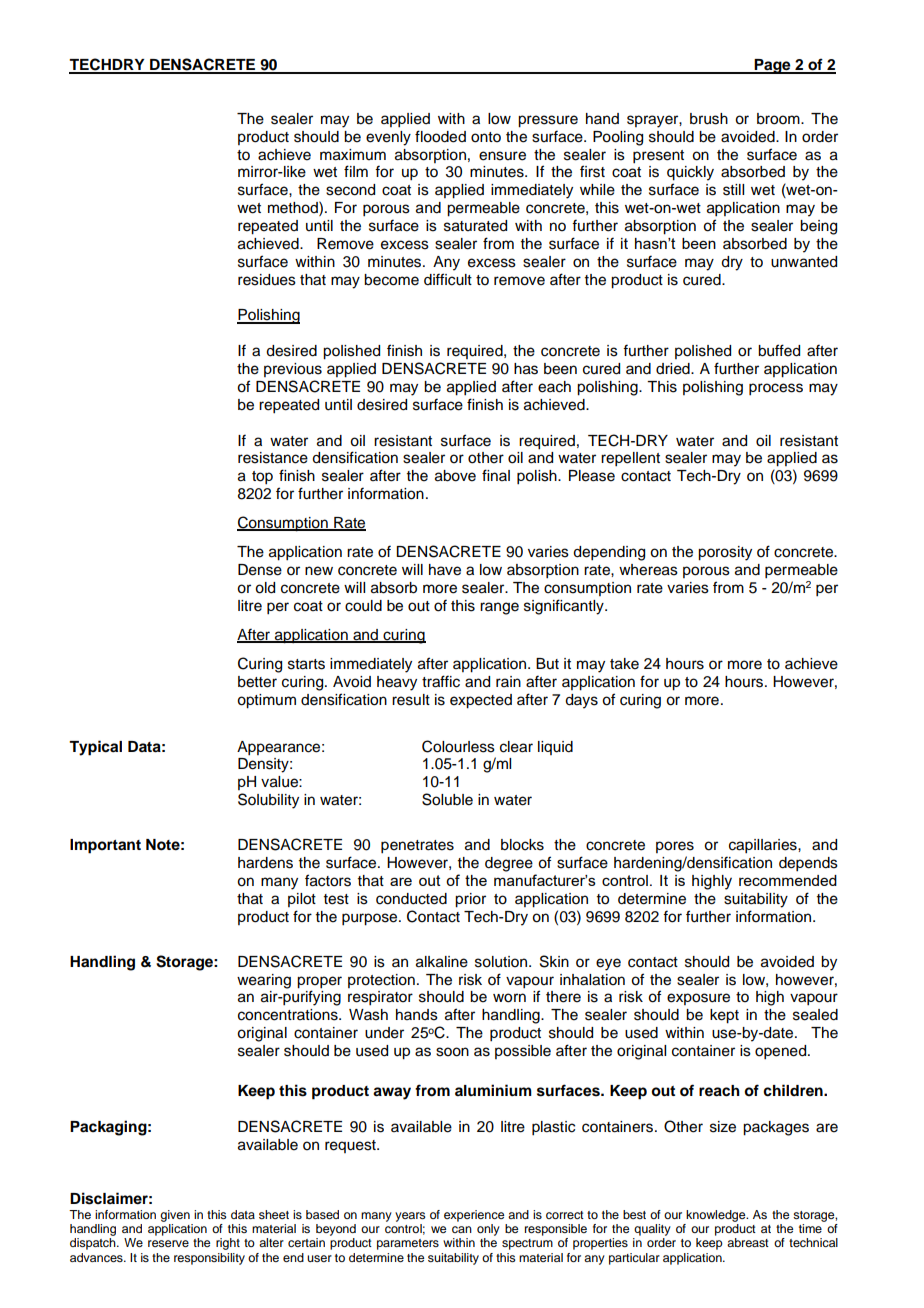 Image resolution: width=924 pixels, height=1308 pixels. What do you see at coordinates (776, 389) in the screenshot?
I see `process` at bounding box center [776, 389].
